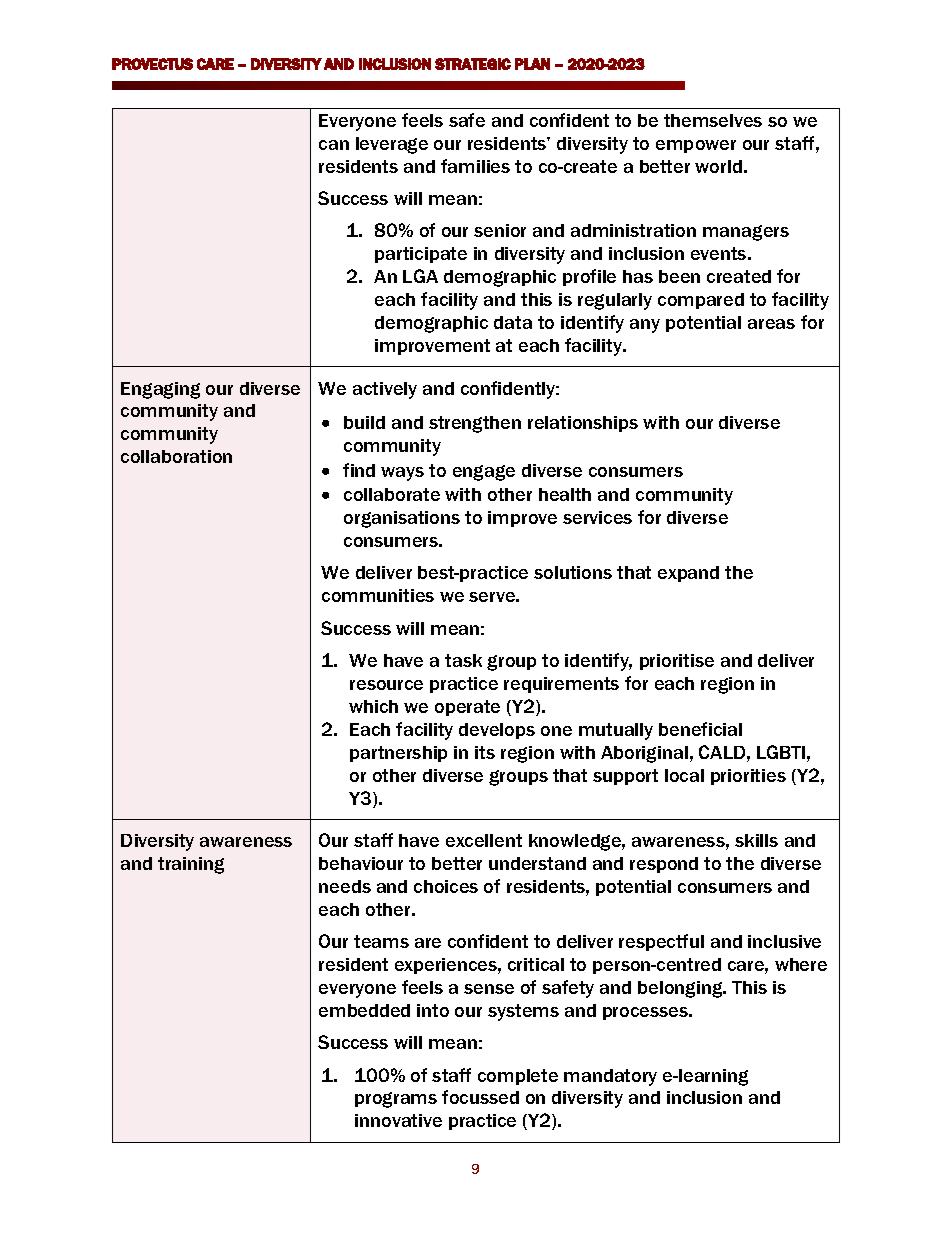  Describe the element at coordinates (485, 752) in the screenshot. I see `its` at that location.
